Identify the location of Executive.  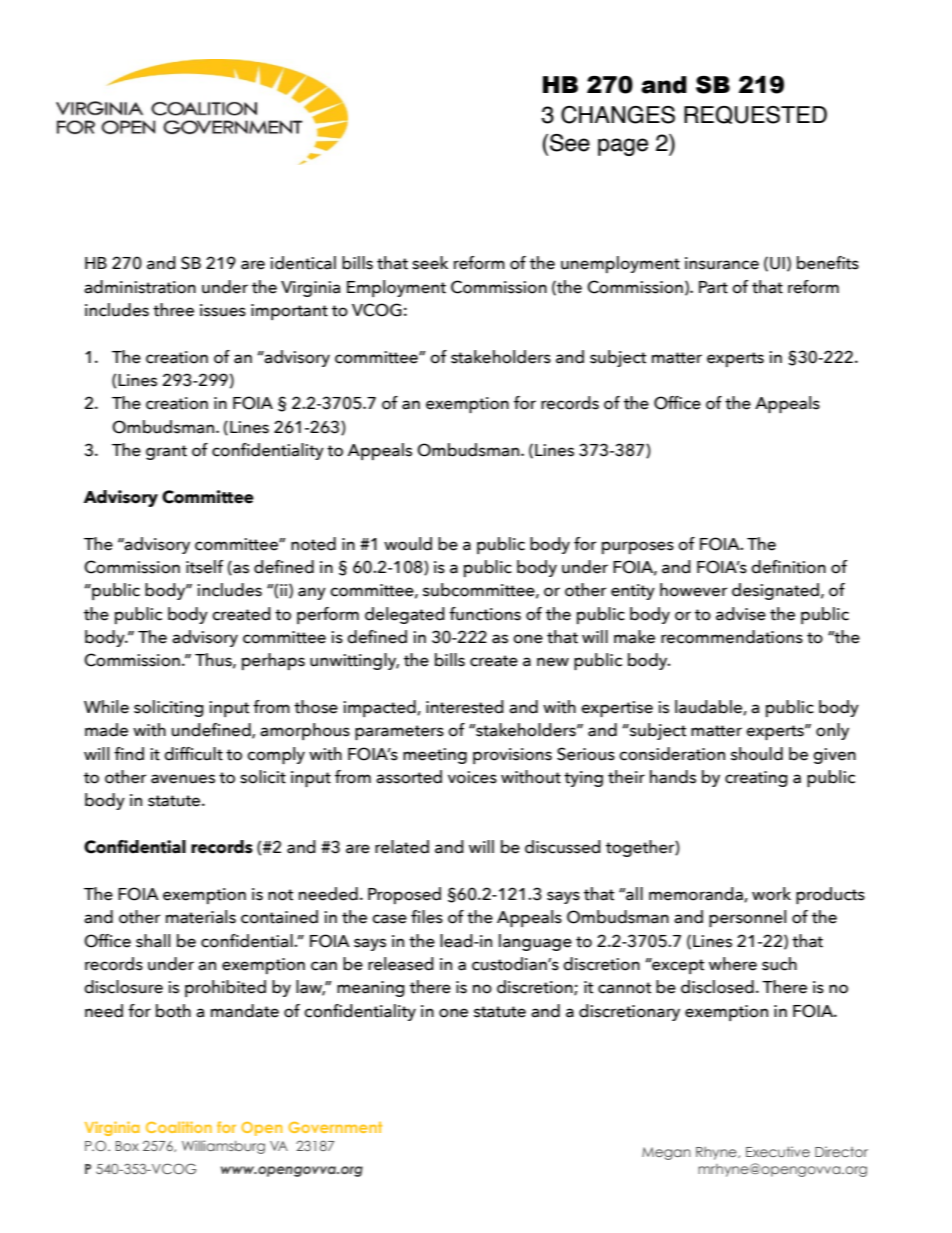
(778, 1151).
